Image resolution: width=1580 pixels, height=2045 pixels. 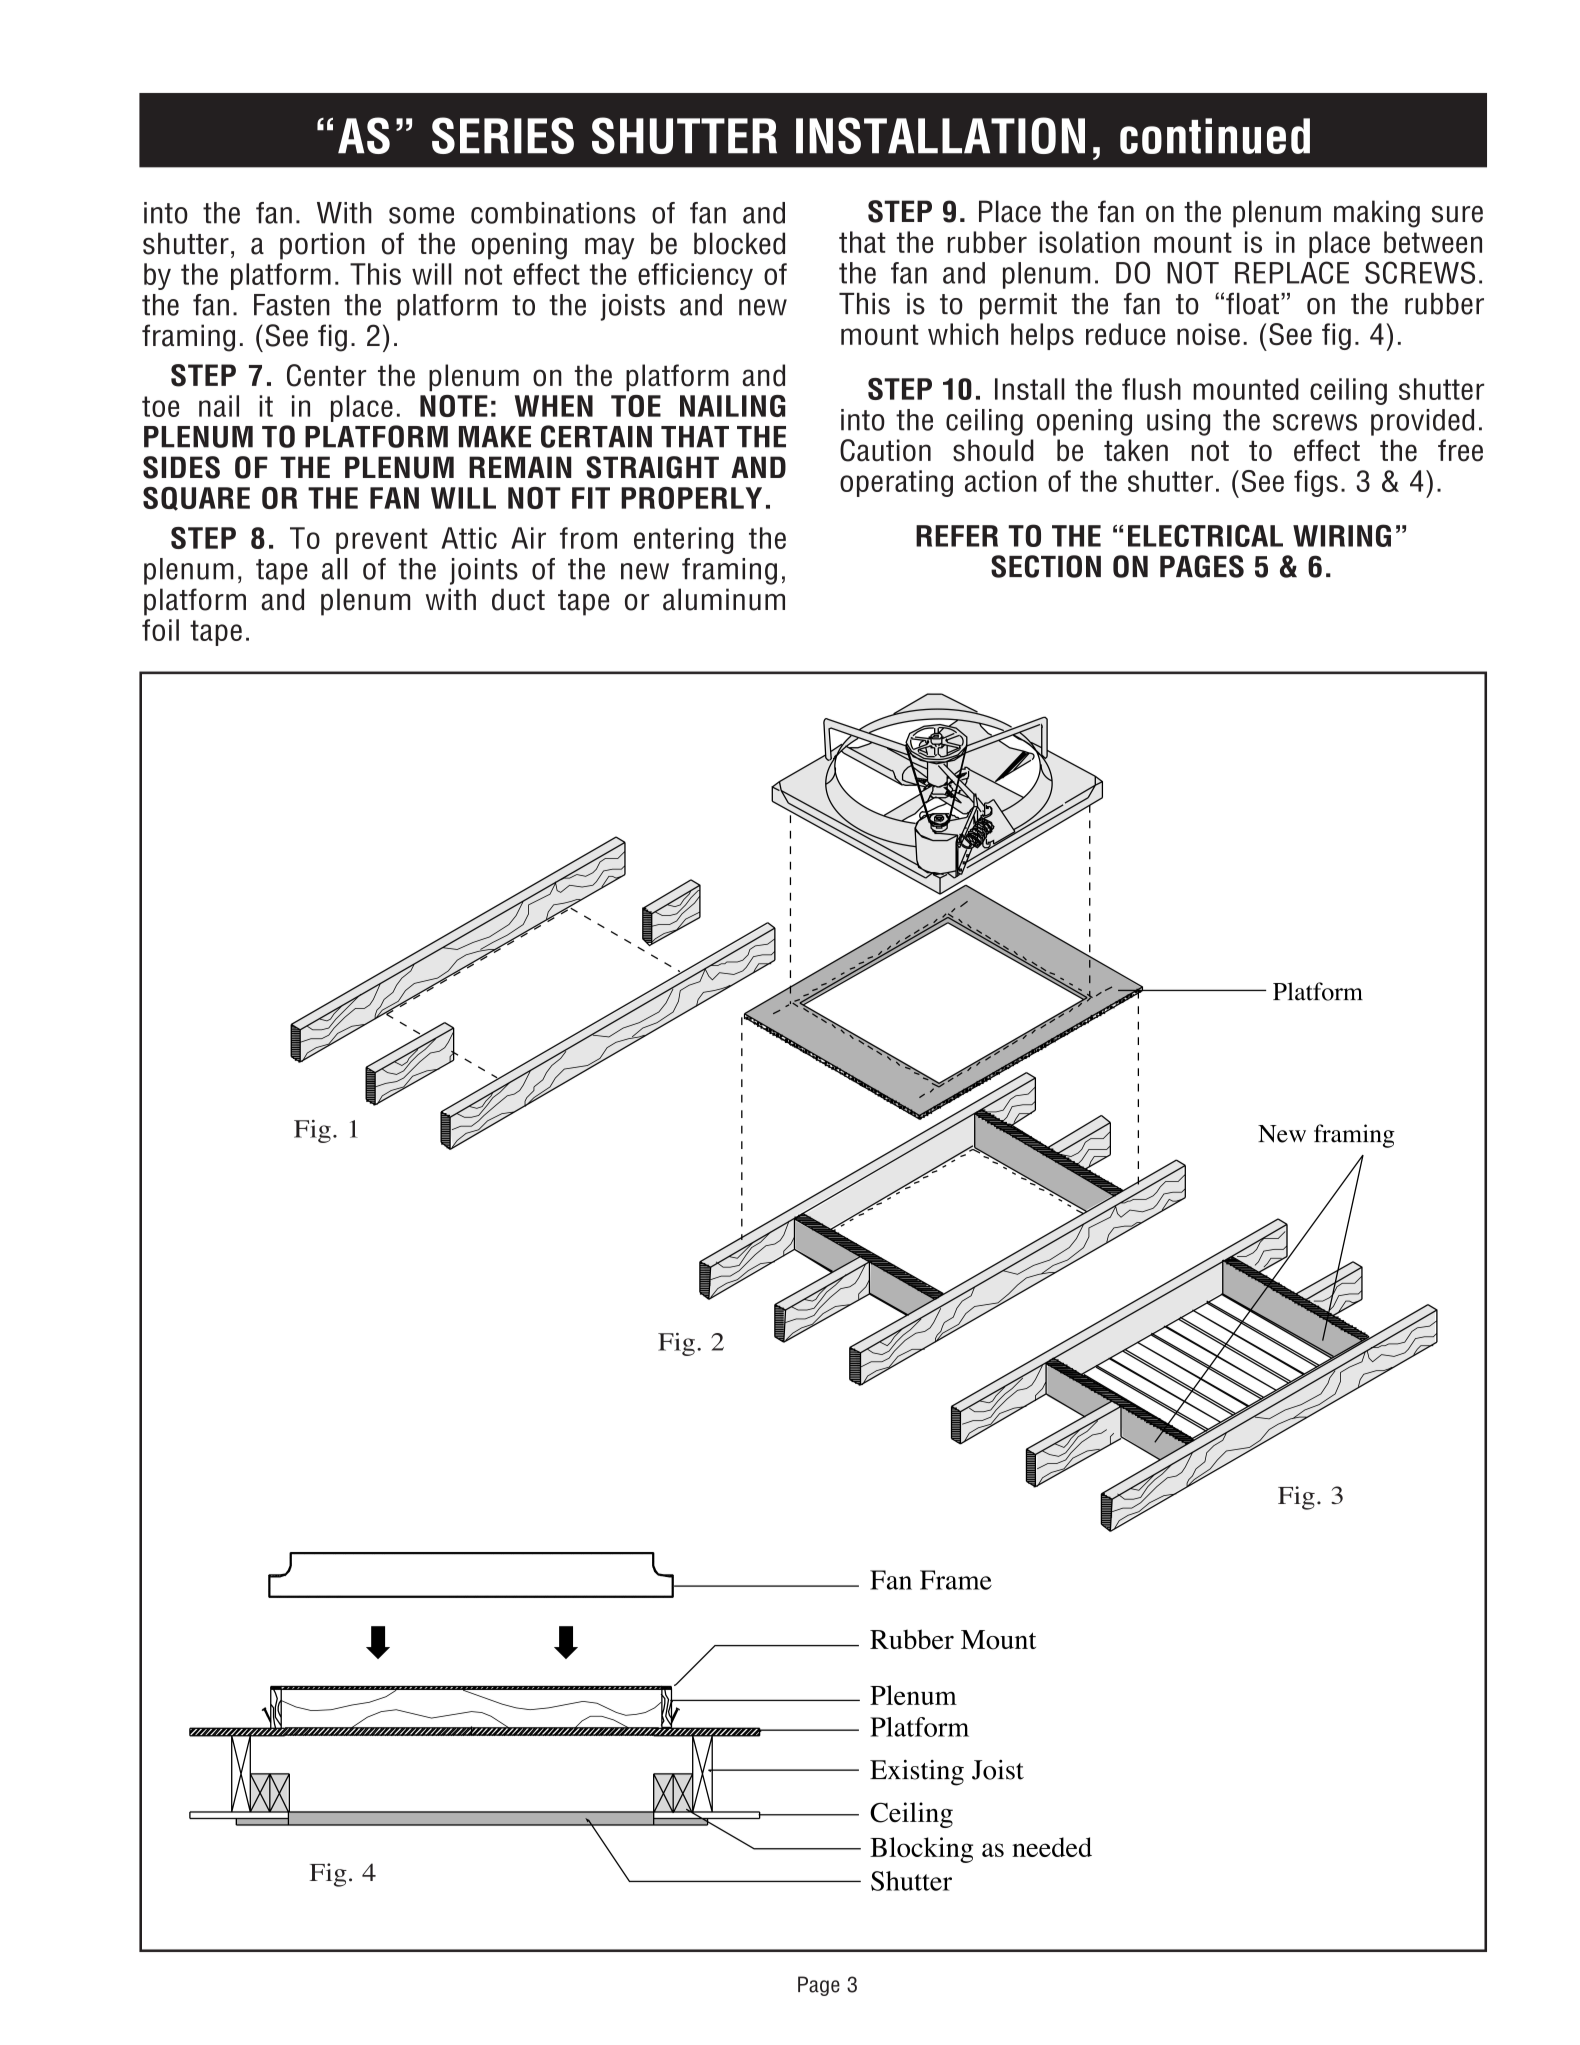 What do you see at coordinates (1052, 1847) in the document?
I see `needed` at bounding box center [1052, 1847].
